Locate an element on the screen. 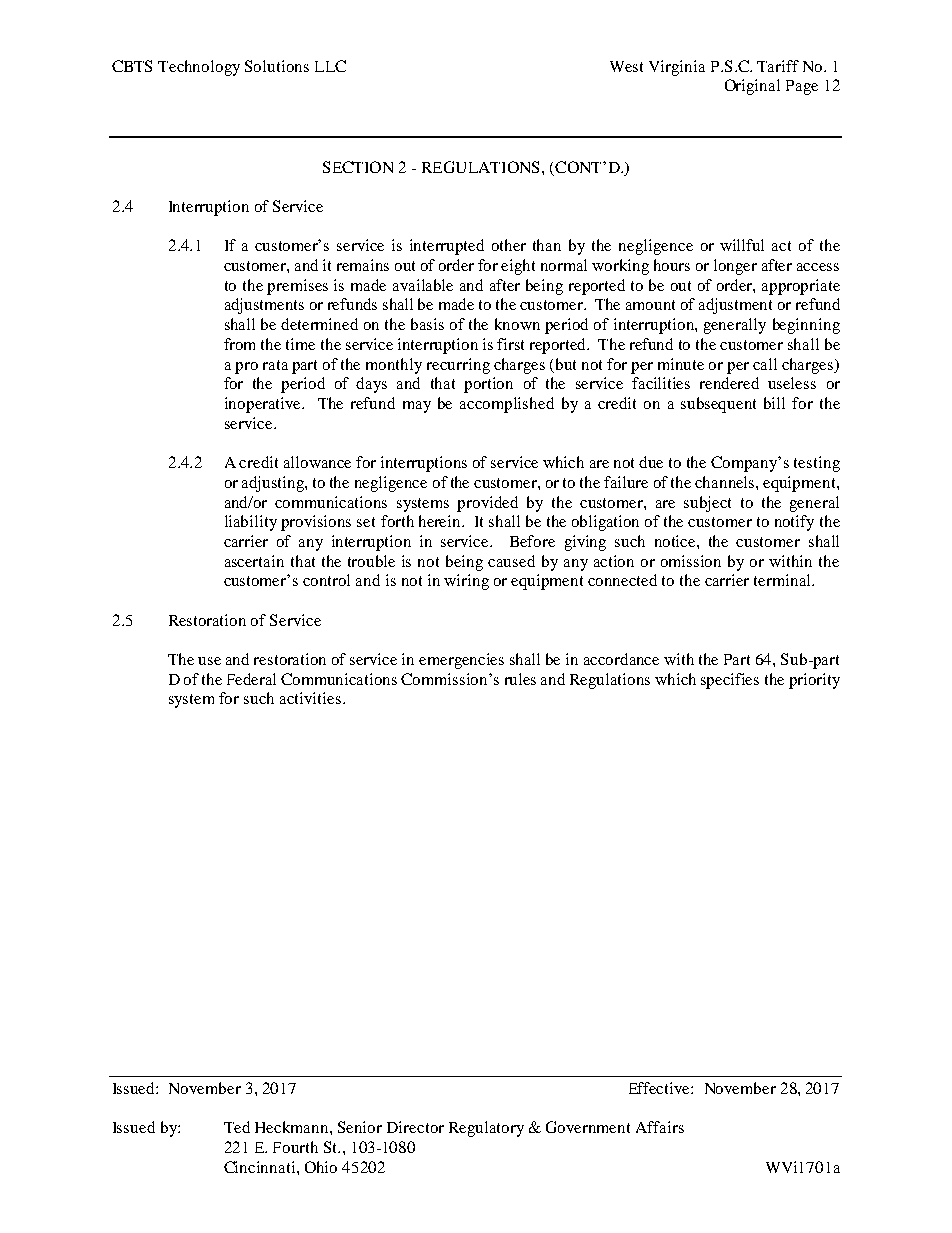 This screenshot has height=1233, width=952. Original is located at coordinates (752, 87).
